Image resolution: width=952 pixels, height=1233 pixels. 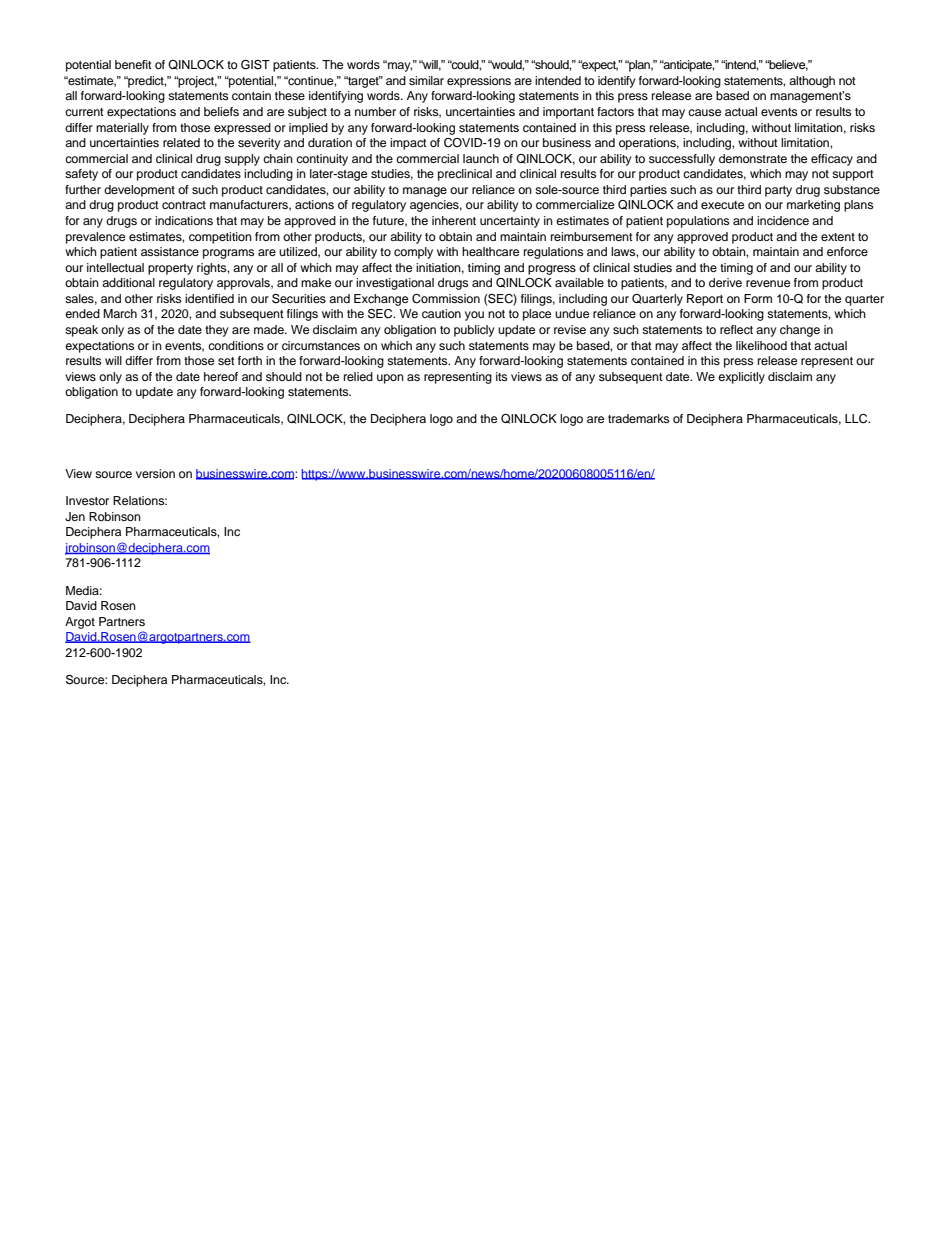 I want to click on Commission, so click(x=446, y=299).
